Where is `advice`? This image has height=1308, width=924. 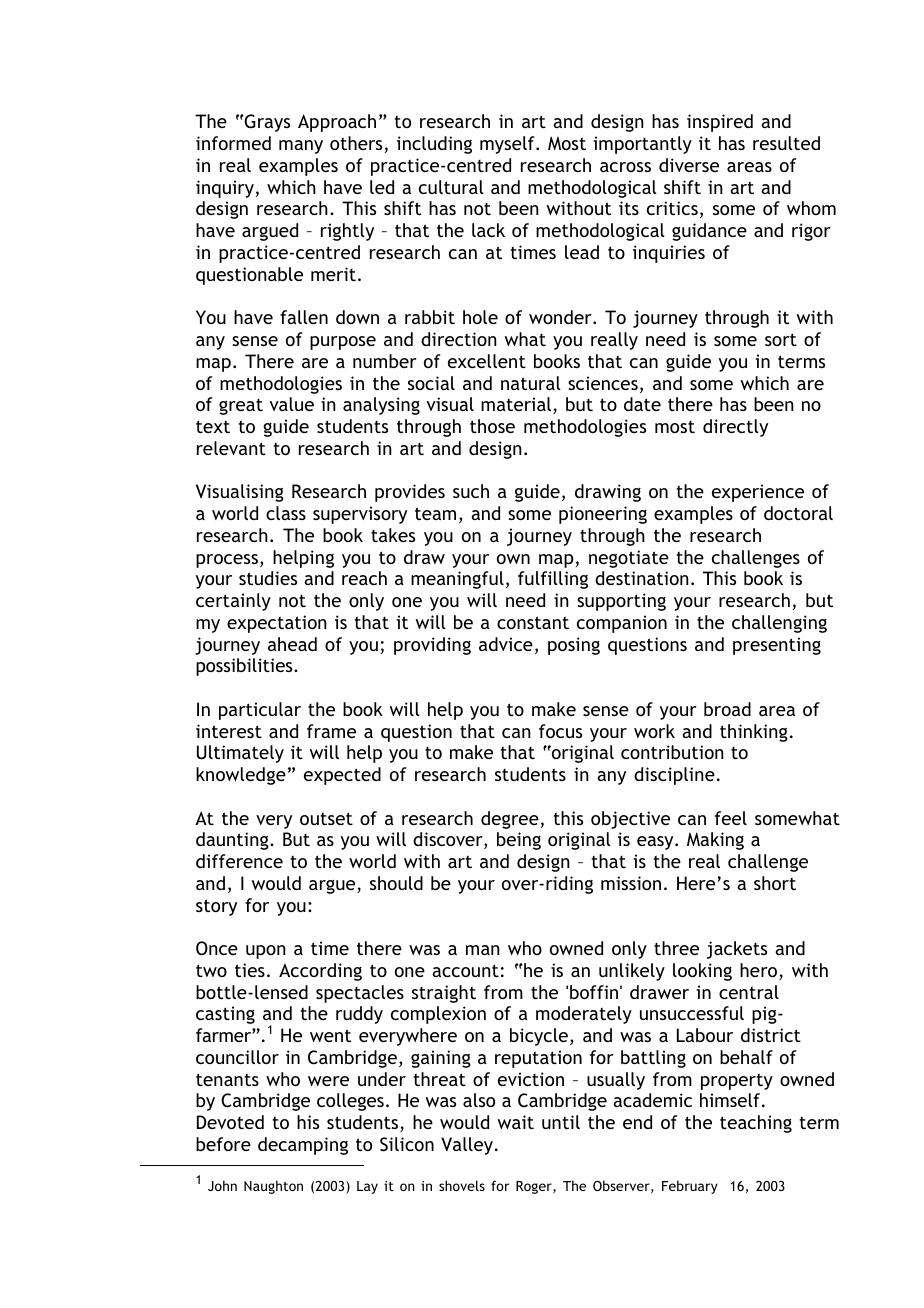
advice is located at coordinates (506, 644).
